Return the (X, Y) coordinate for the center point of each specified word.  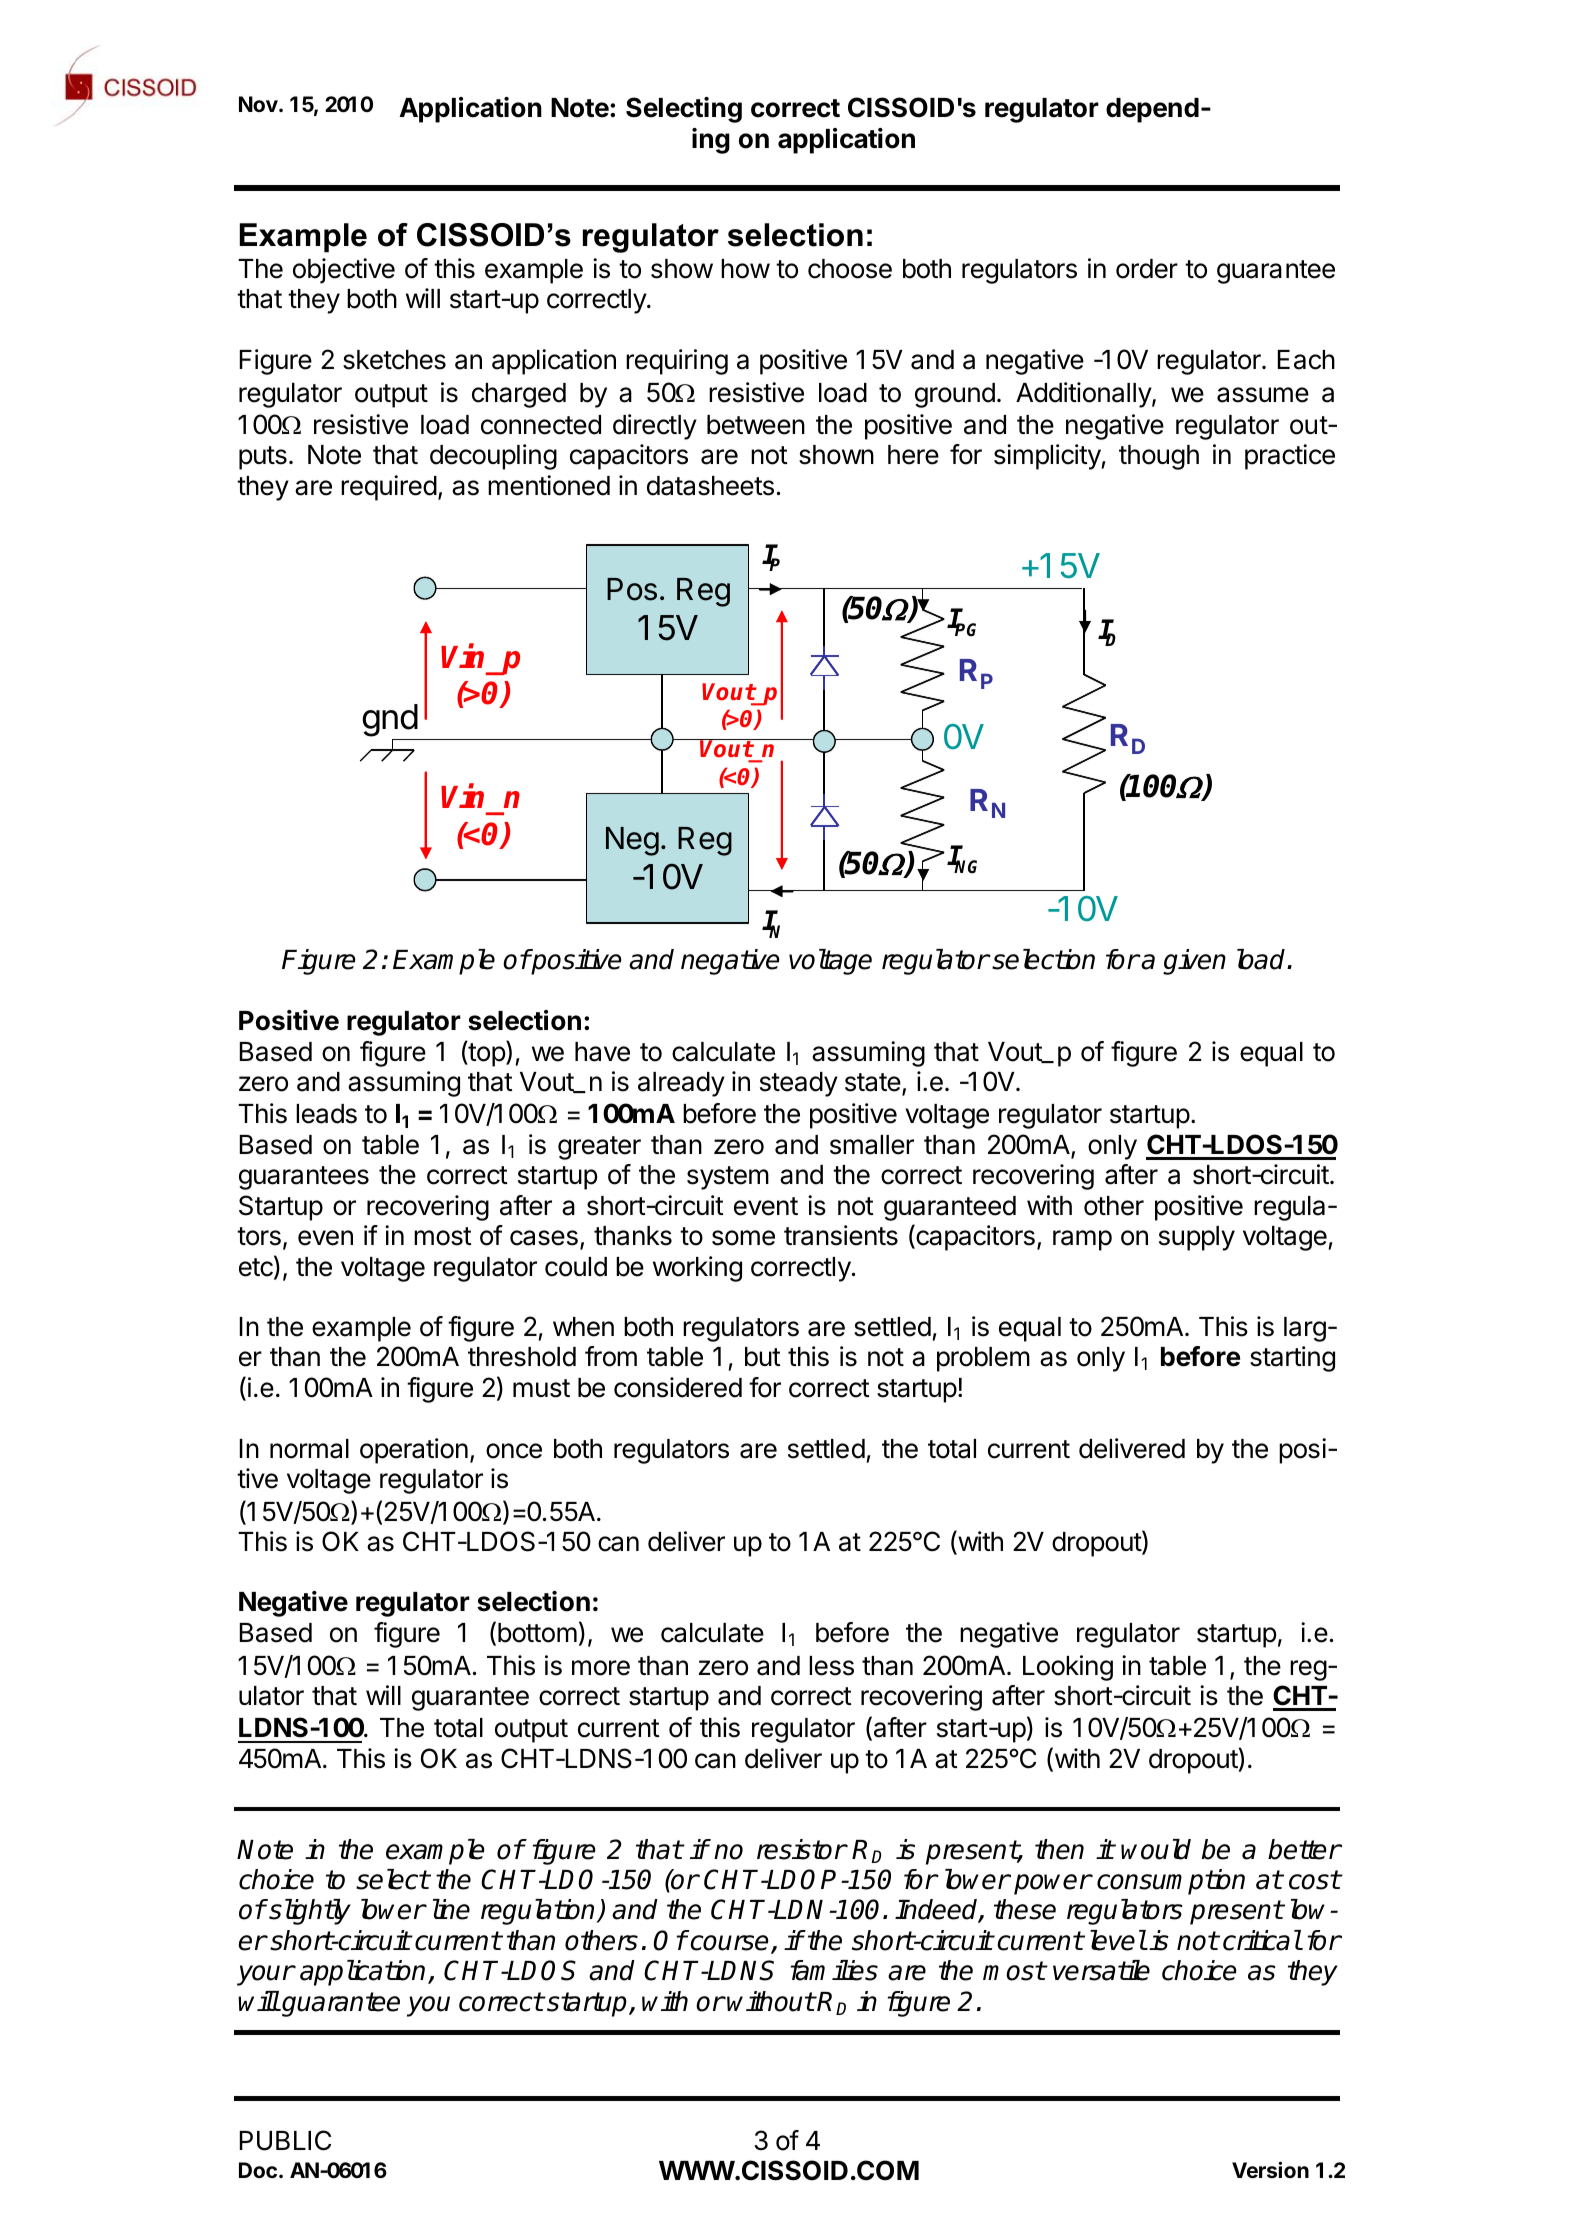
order (1147, 269)
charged (519, 395)
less (831, 1666)
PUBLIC (285, 2140)
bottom (537, 1633)
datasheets (710, 486)
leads (326, 1114)
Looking (1068, 1668)
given (1194, 962)
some (743, 1238)
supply (1197, 1238)
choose (850, 269)
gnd (390, 722)
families (834, 1970)
